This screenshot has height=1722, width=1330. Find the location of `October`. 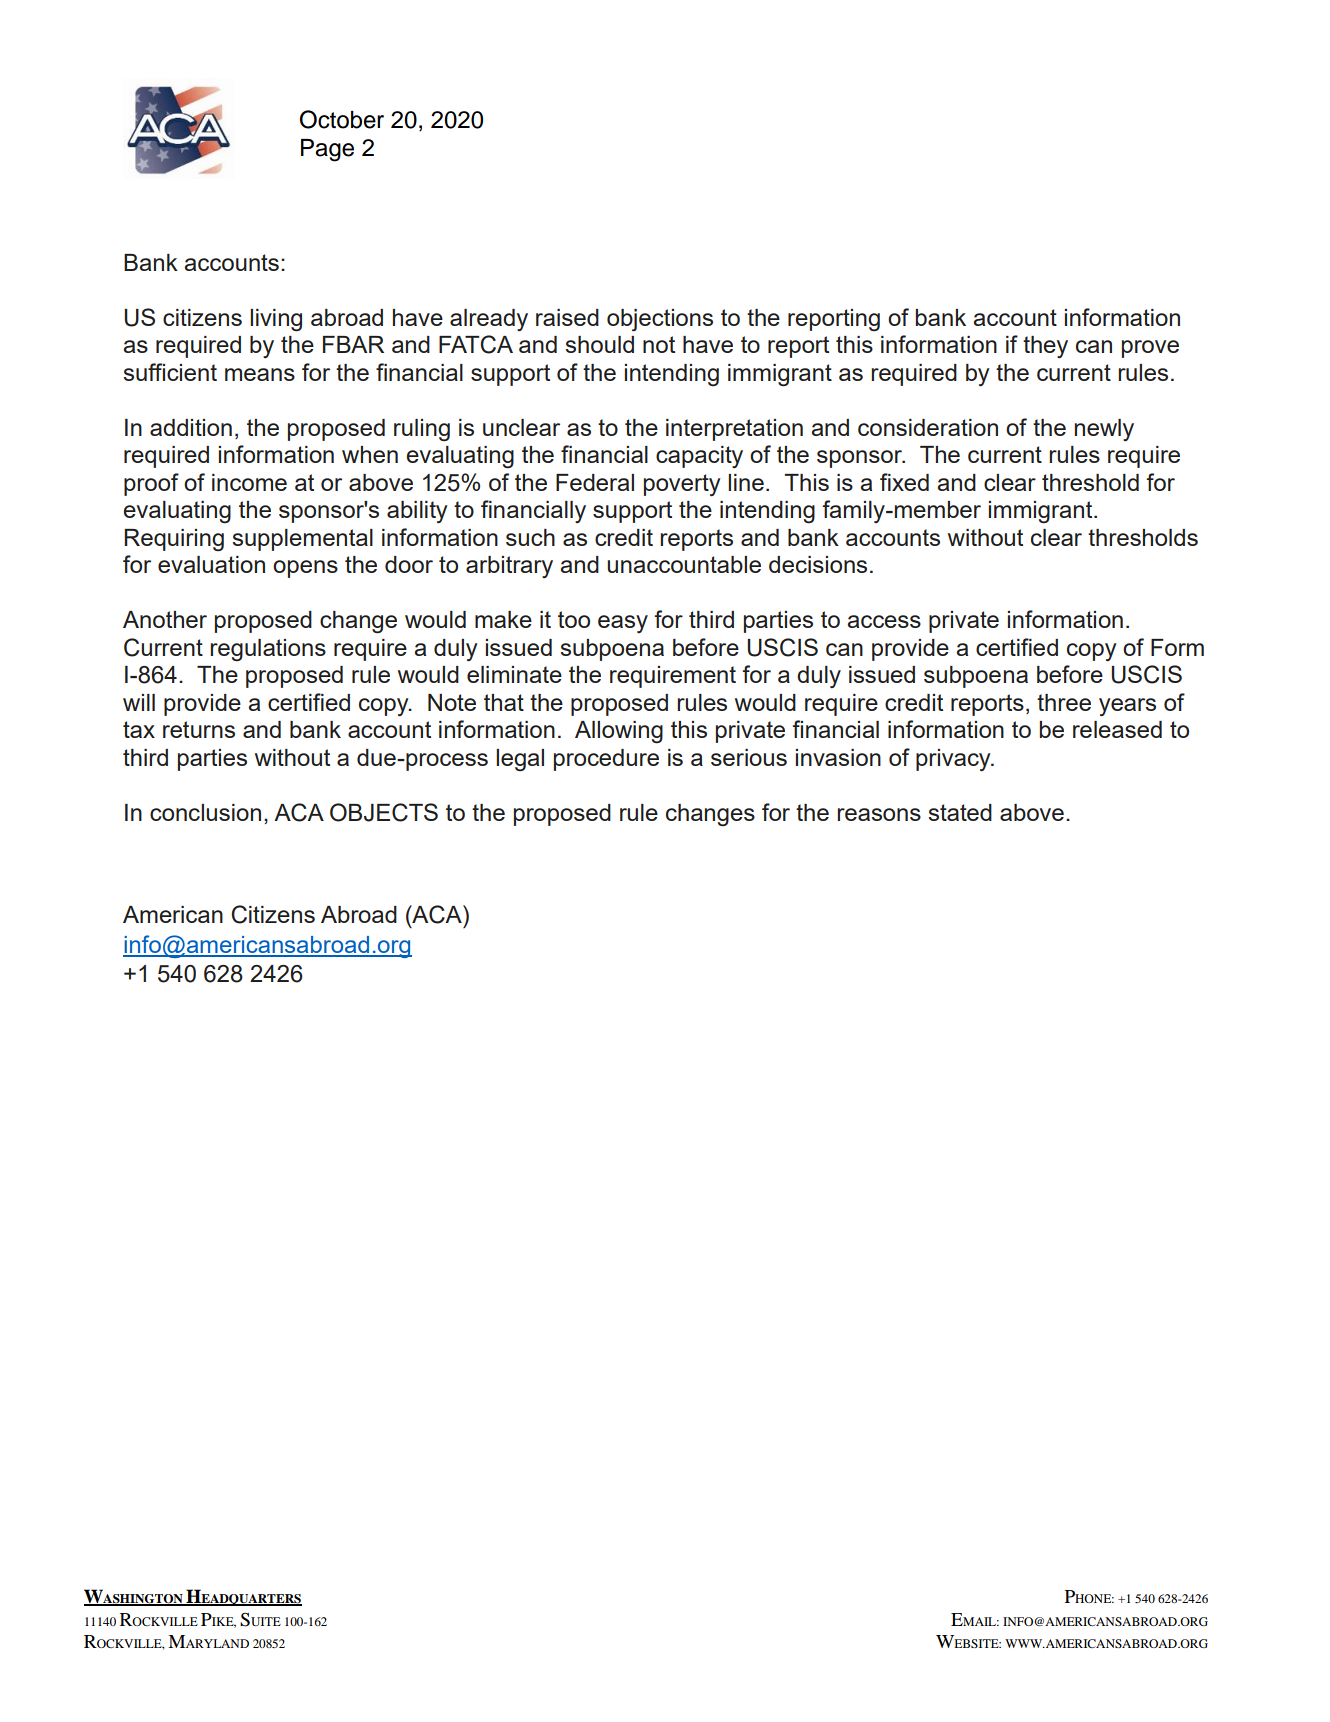

October is located at coordinates (342, 119).
